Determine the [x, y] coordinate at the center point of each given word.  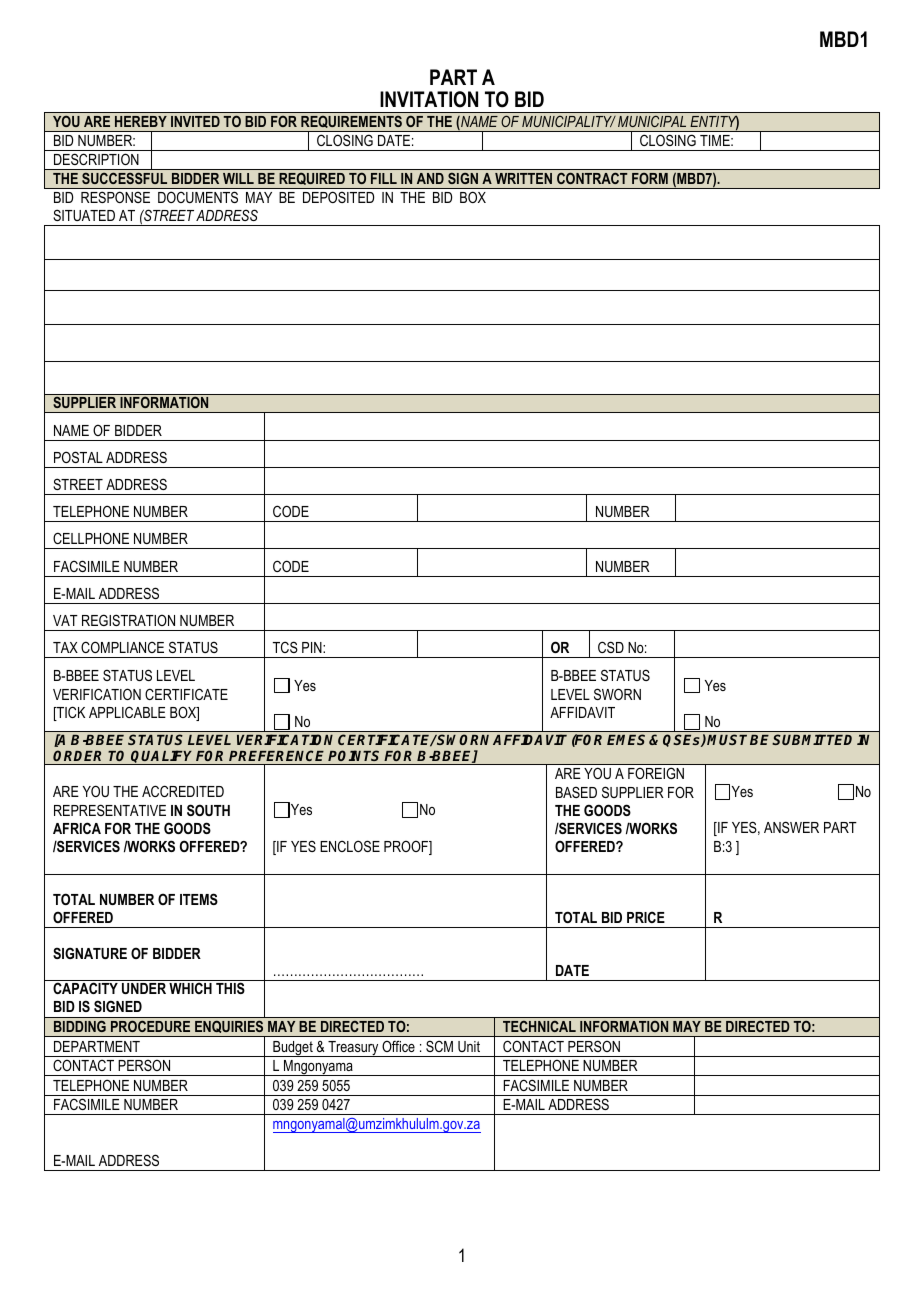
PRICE [646, 917]
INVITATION [429, 99]
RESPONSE [115, 197]
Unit [469, 1046]
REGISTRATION [128, 620]
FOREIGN [656, 773]
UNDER [144, 988]
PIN [313, 647]
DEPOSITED [338, 197]
